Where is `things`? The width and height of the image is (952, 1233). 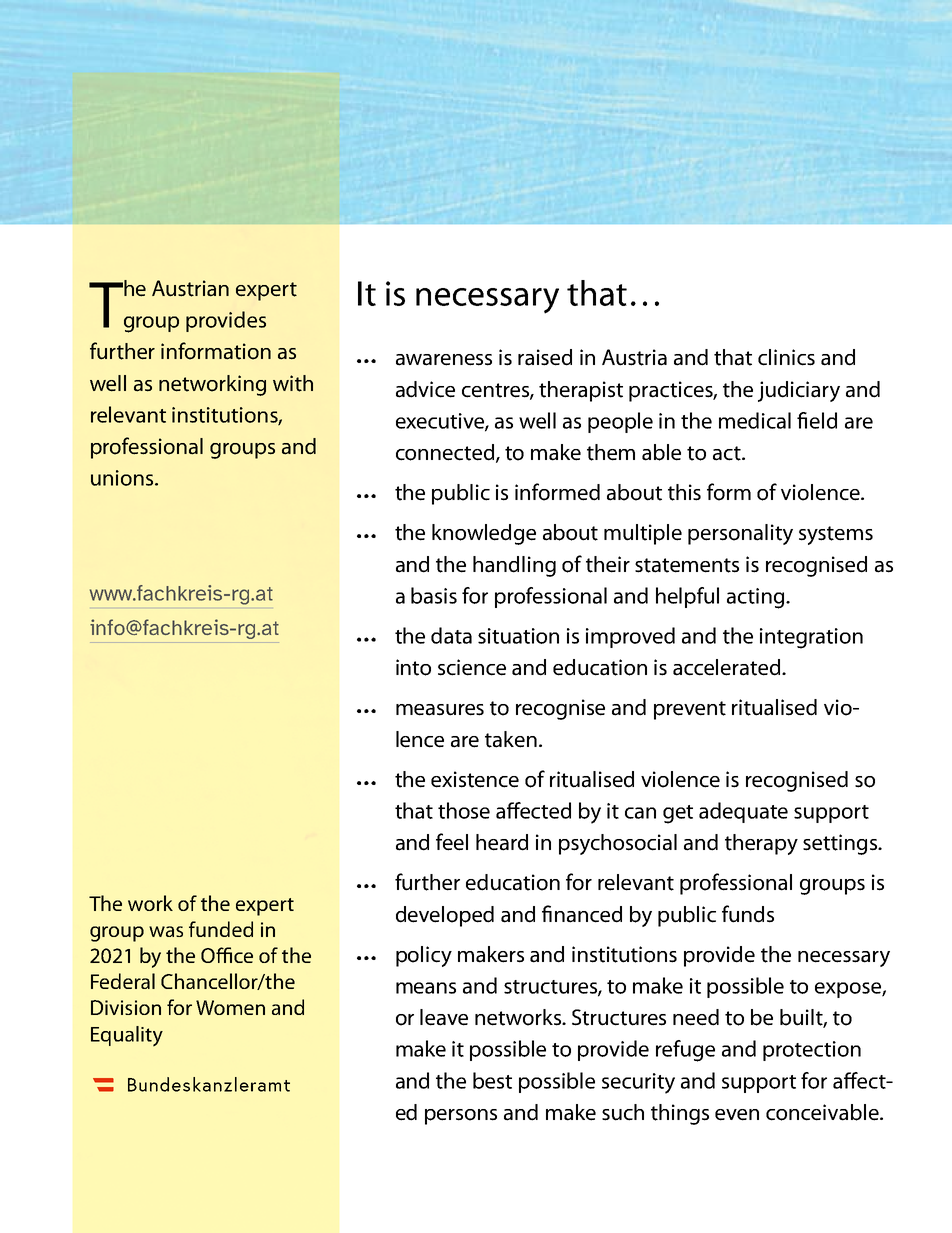 things is located at coordinates (680, 1114).
